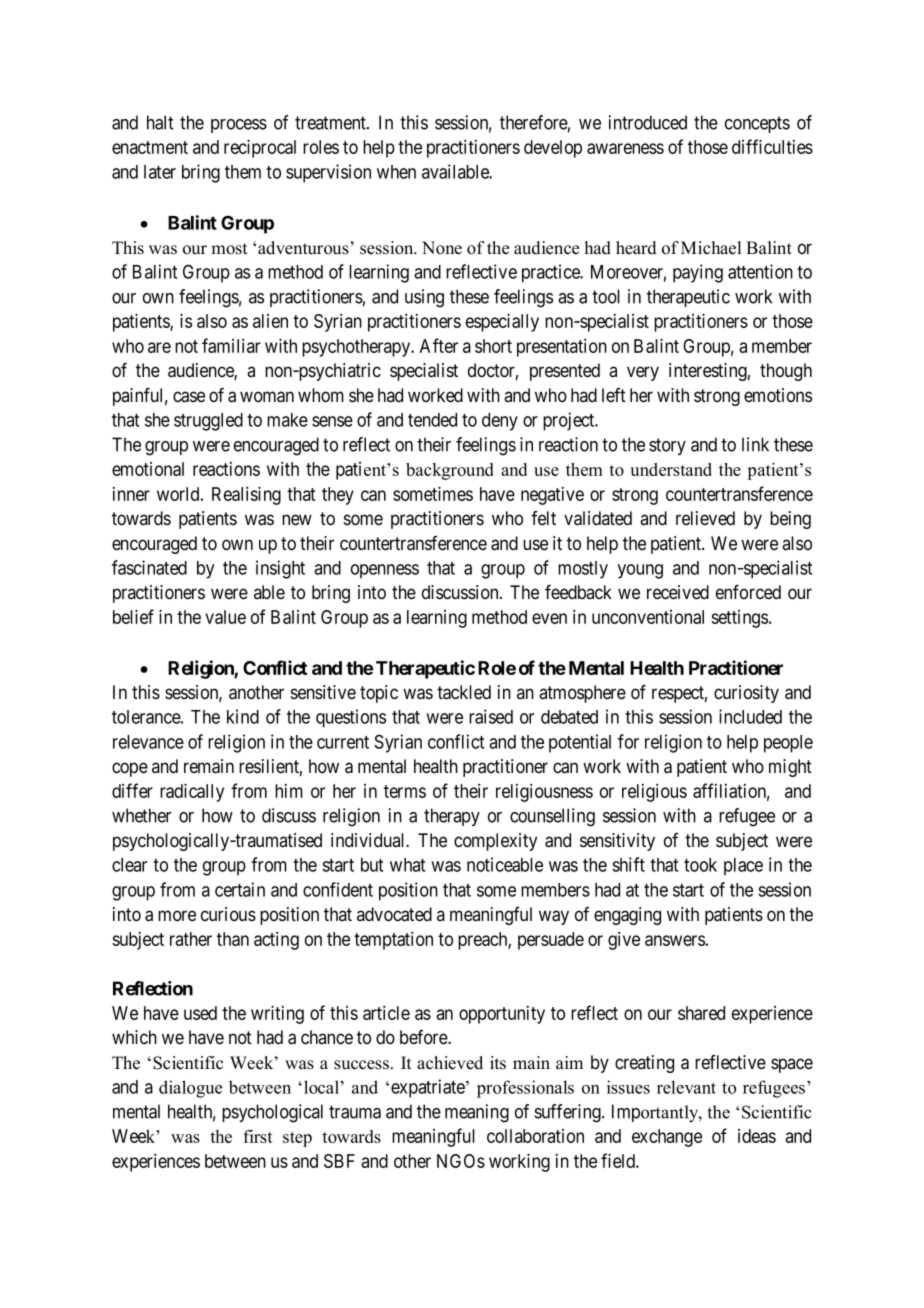  What do you see at coordinates (450, 471) in the document?
I see `background` at bounding box center [450, 471].
